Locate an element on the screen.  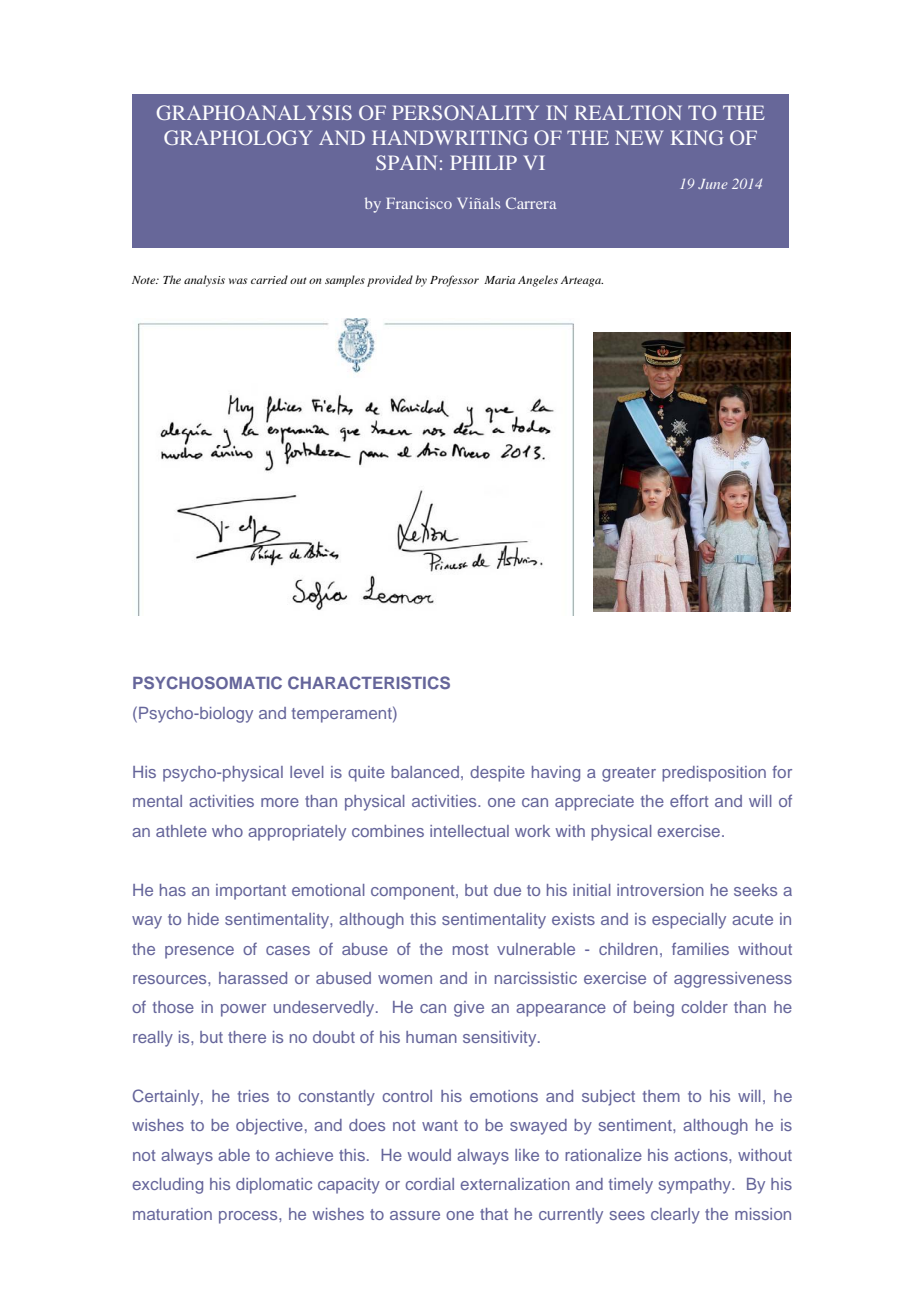
despite is located at coordinates (497, 774).
